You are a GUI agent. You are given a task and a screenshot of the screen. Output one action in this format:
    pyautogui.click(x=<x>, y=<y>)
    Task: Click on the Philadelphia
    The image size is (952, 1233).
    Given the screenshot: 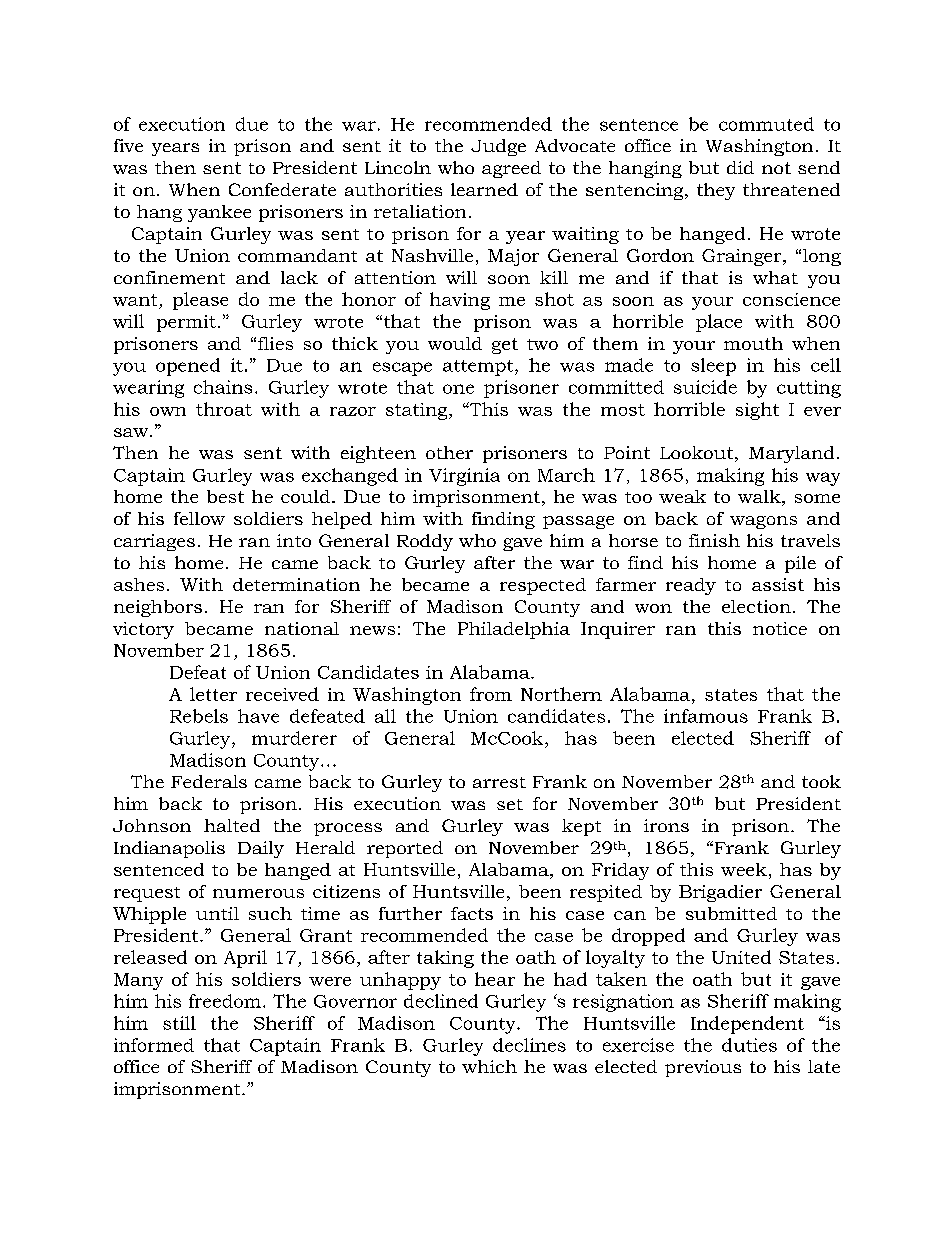 What is the action you would take?
    pyautogui.click(x=514, y=630)
